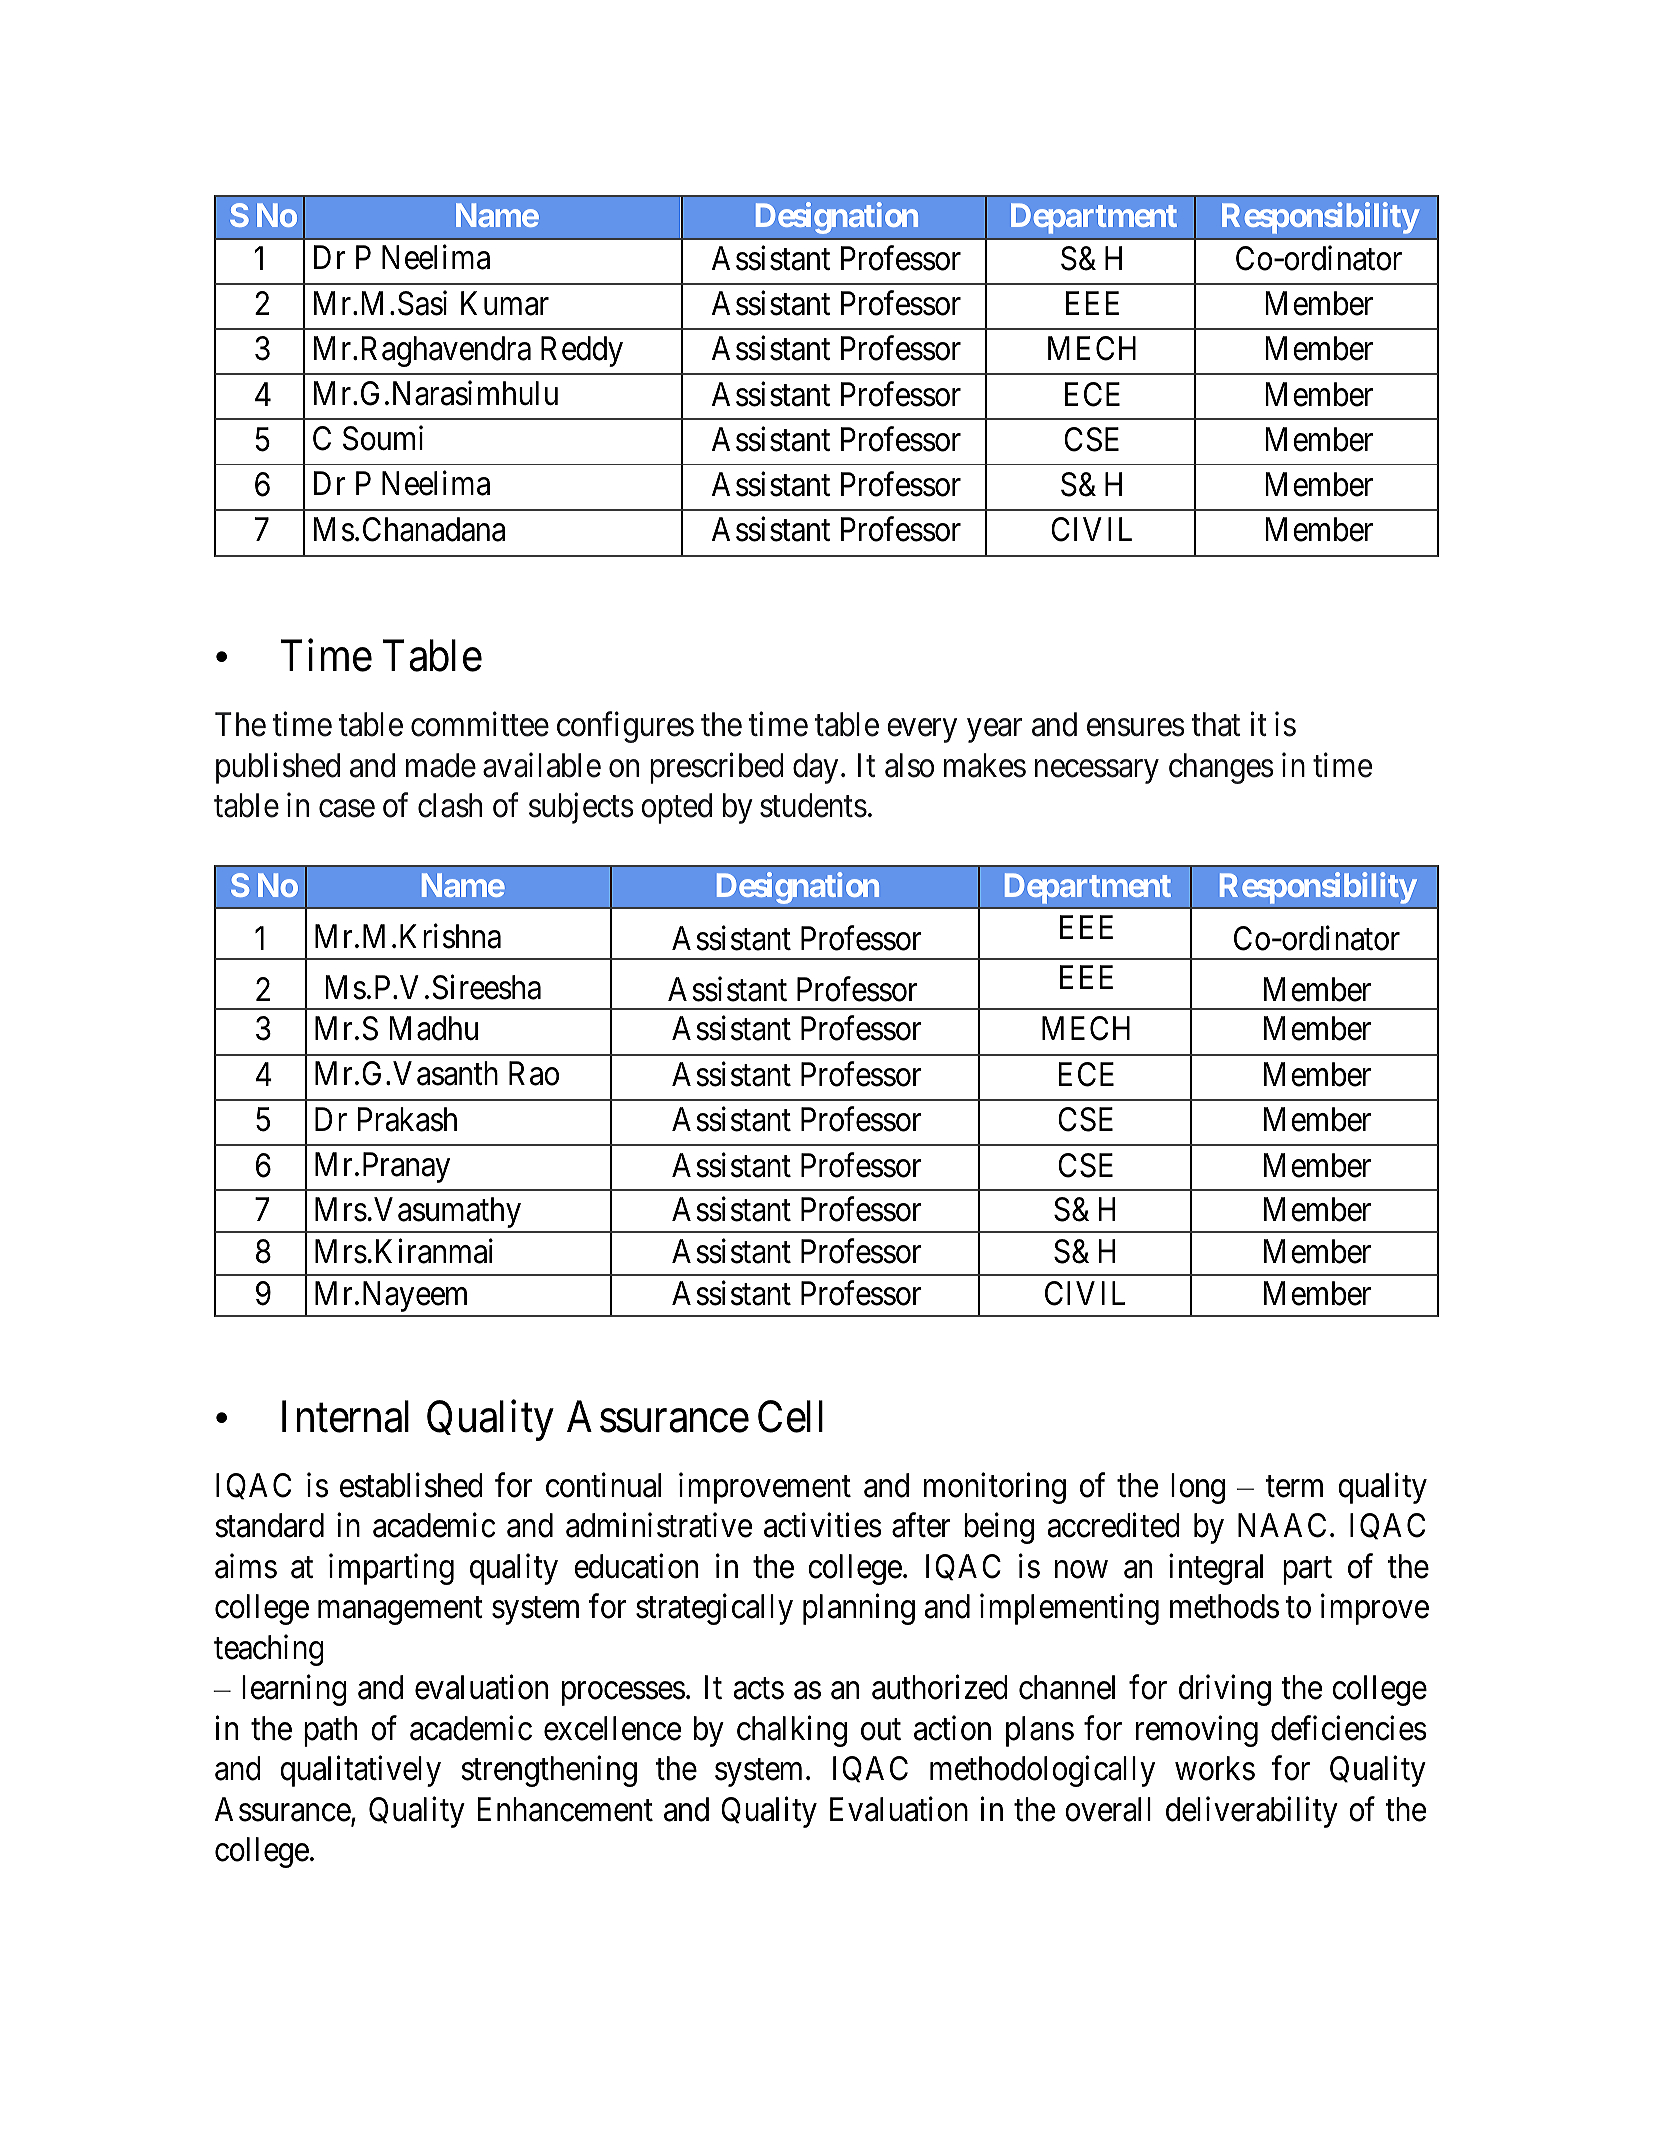  What do you see at coordinates (1097, 772) in the document?
I see `necessary` at bounding box center [1097, 772].
